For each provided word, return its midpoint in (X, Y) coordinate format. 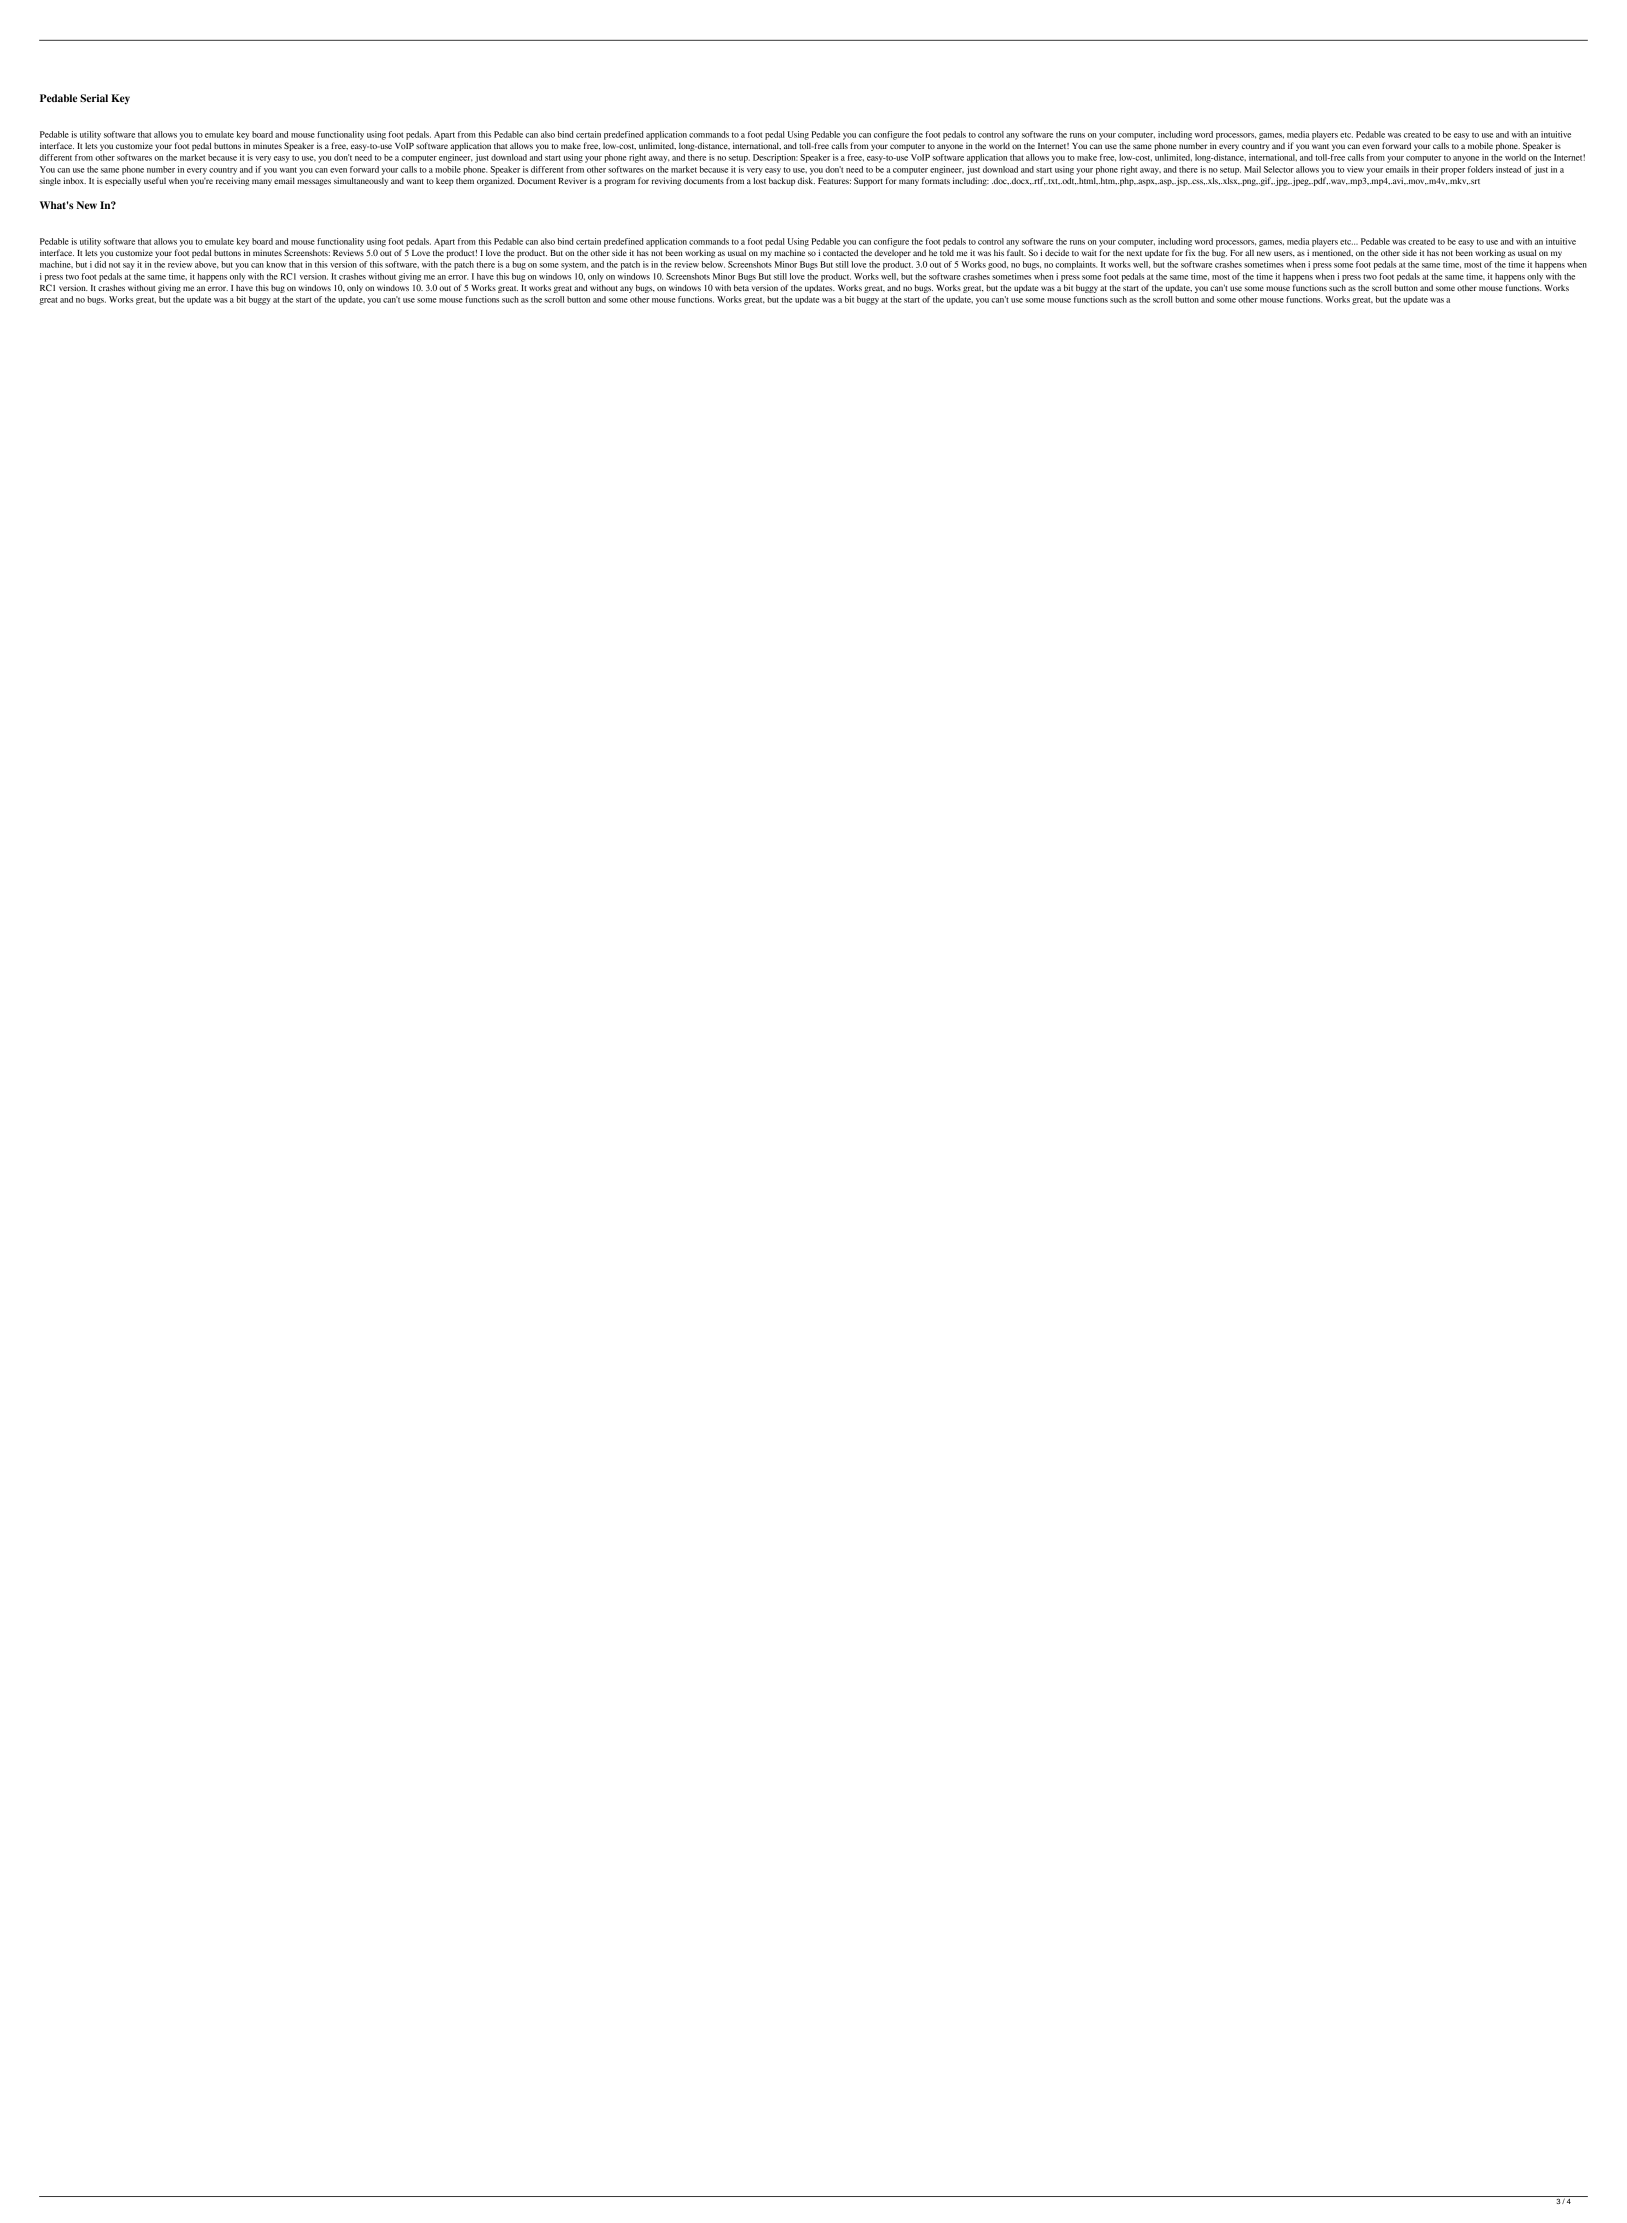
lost (759, 180)
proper (1453, 171)
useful (155, 180)
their (1430, 169)
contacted (840, 252)
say (129, 266)
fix (1190, 252)
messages (314, 182)
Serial (94, 98)
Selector (1279, 169)
